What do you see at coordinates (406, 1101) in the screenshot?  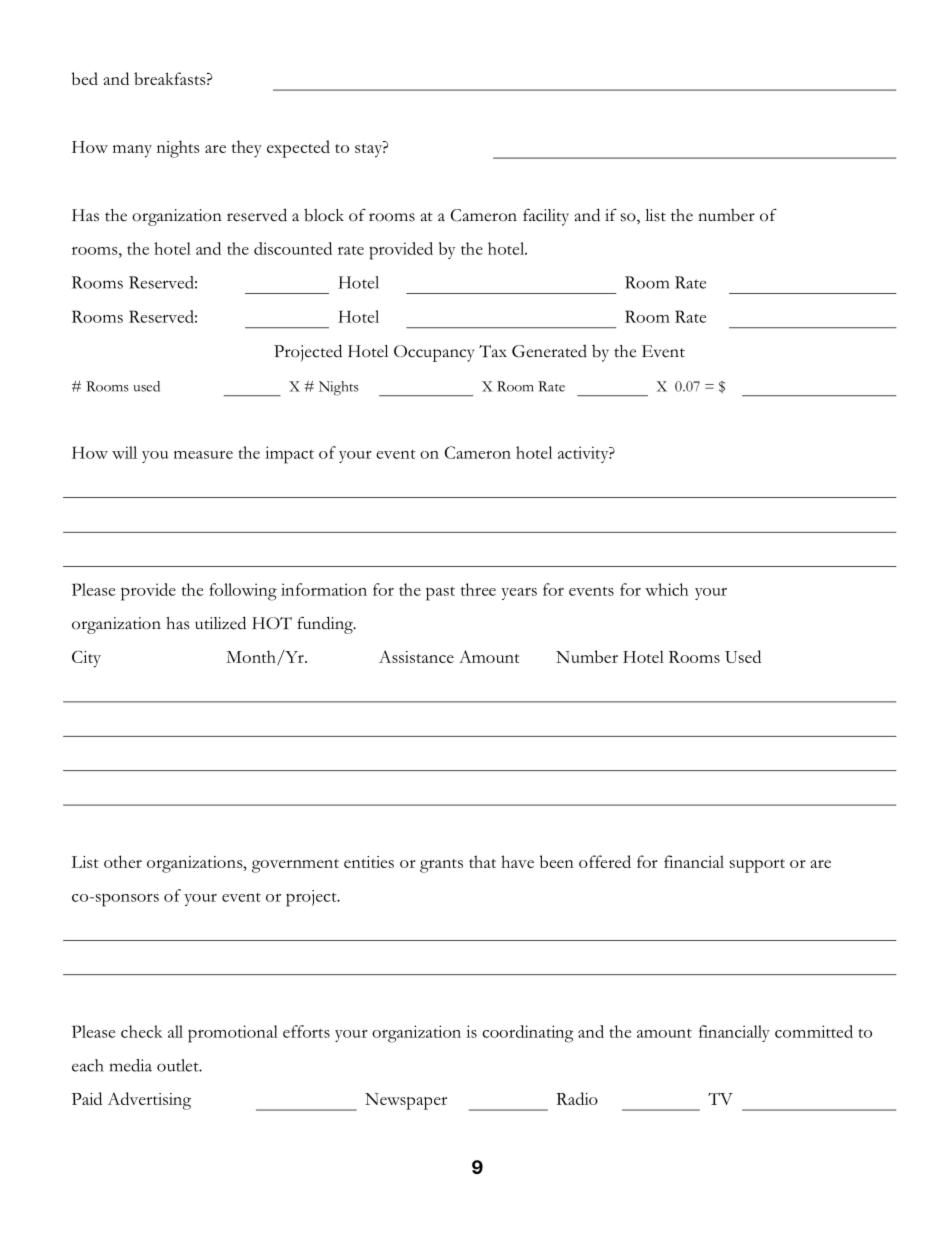 I see `Newspaper` at bounding box center [406, 1101].
